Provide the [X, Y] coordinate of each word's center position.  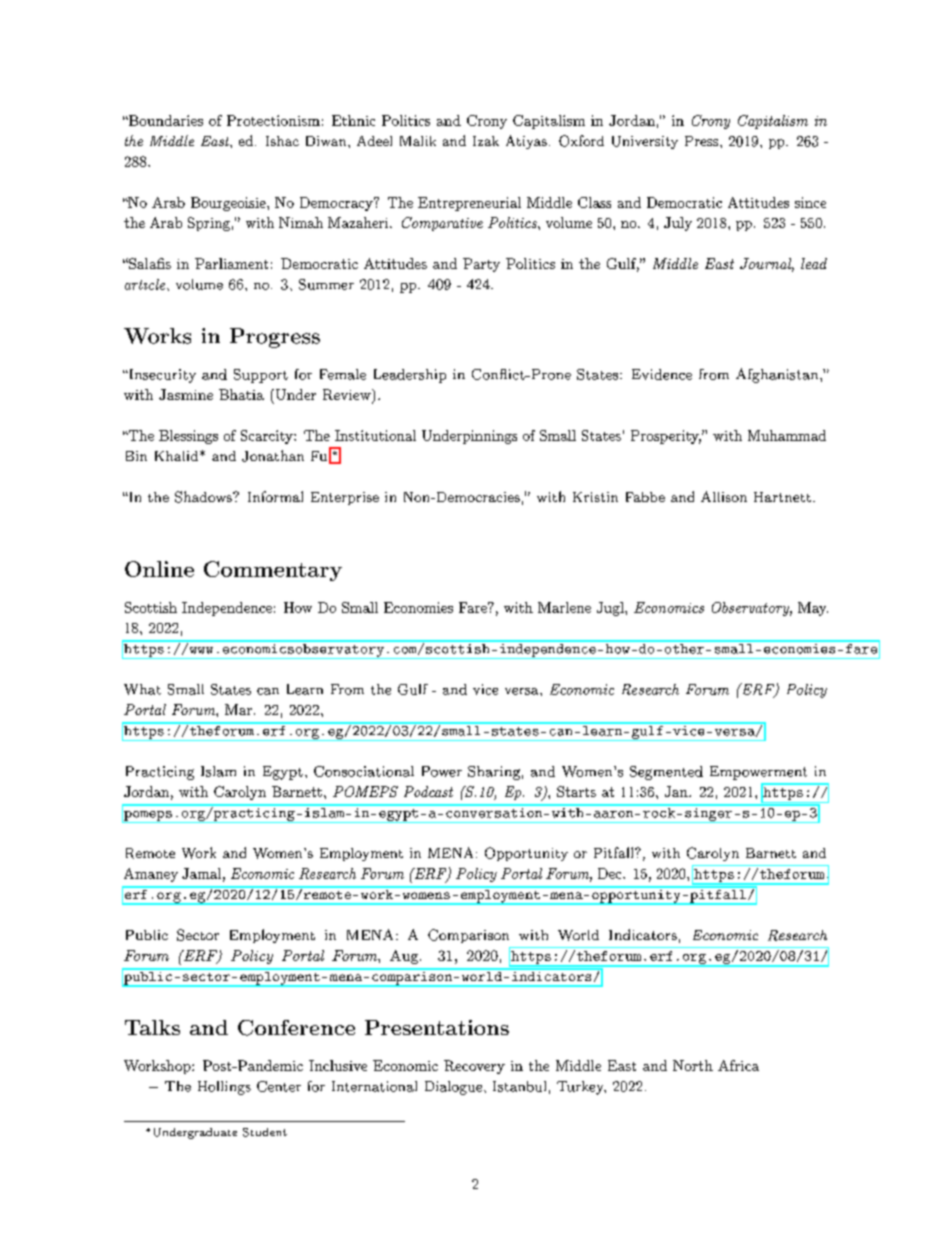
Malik [418, 141]
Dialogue [453, 1088]
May [813, 609]
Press [701, 141]
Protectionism [273, 120]
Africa [738, 1065]
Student [265, 1132]
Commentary [273, 571]
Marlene [564, 607]
